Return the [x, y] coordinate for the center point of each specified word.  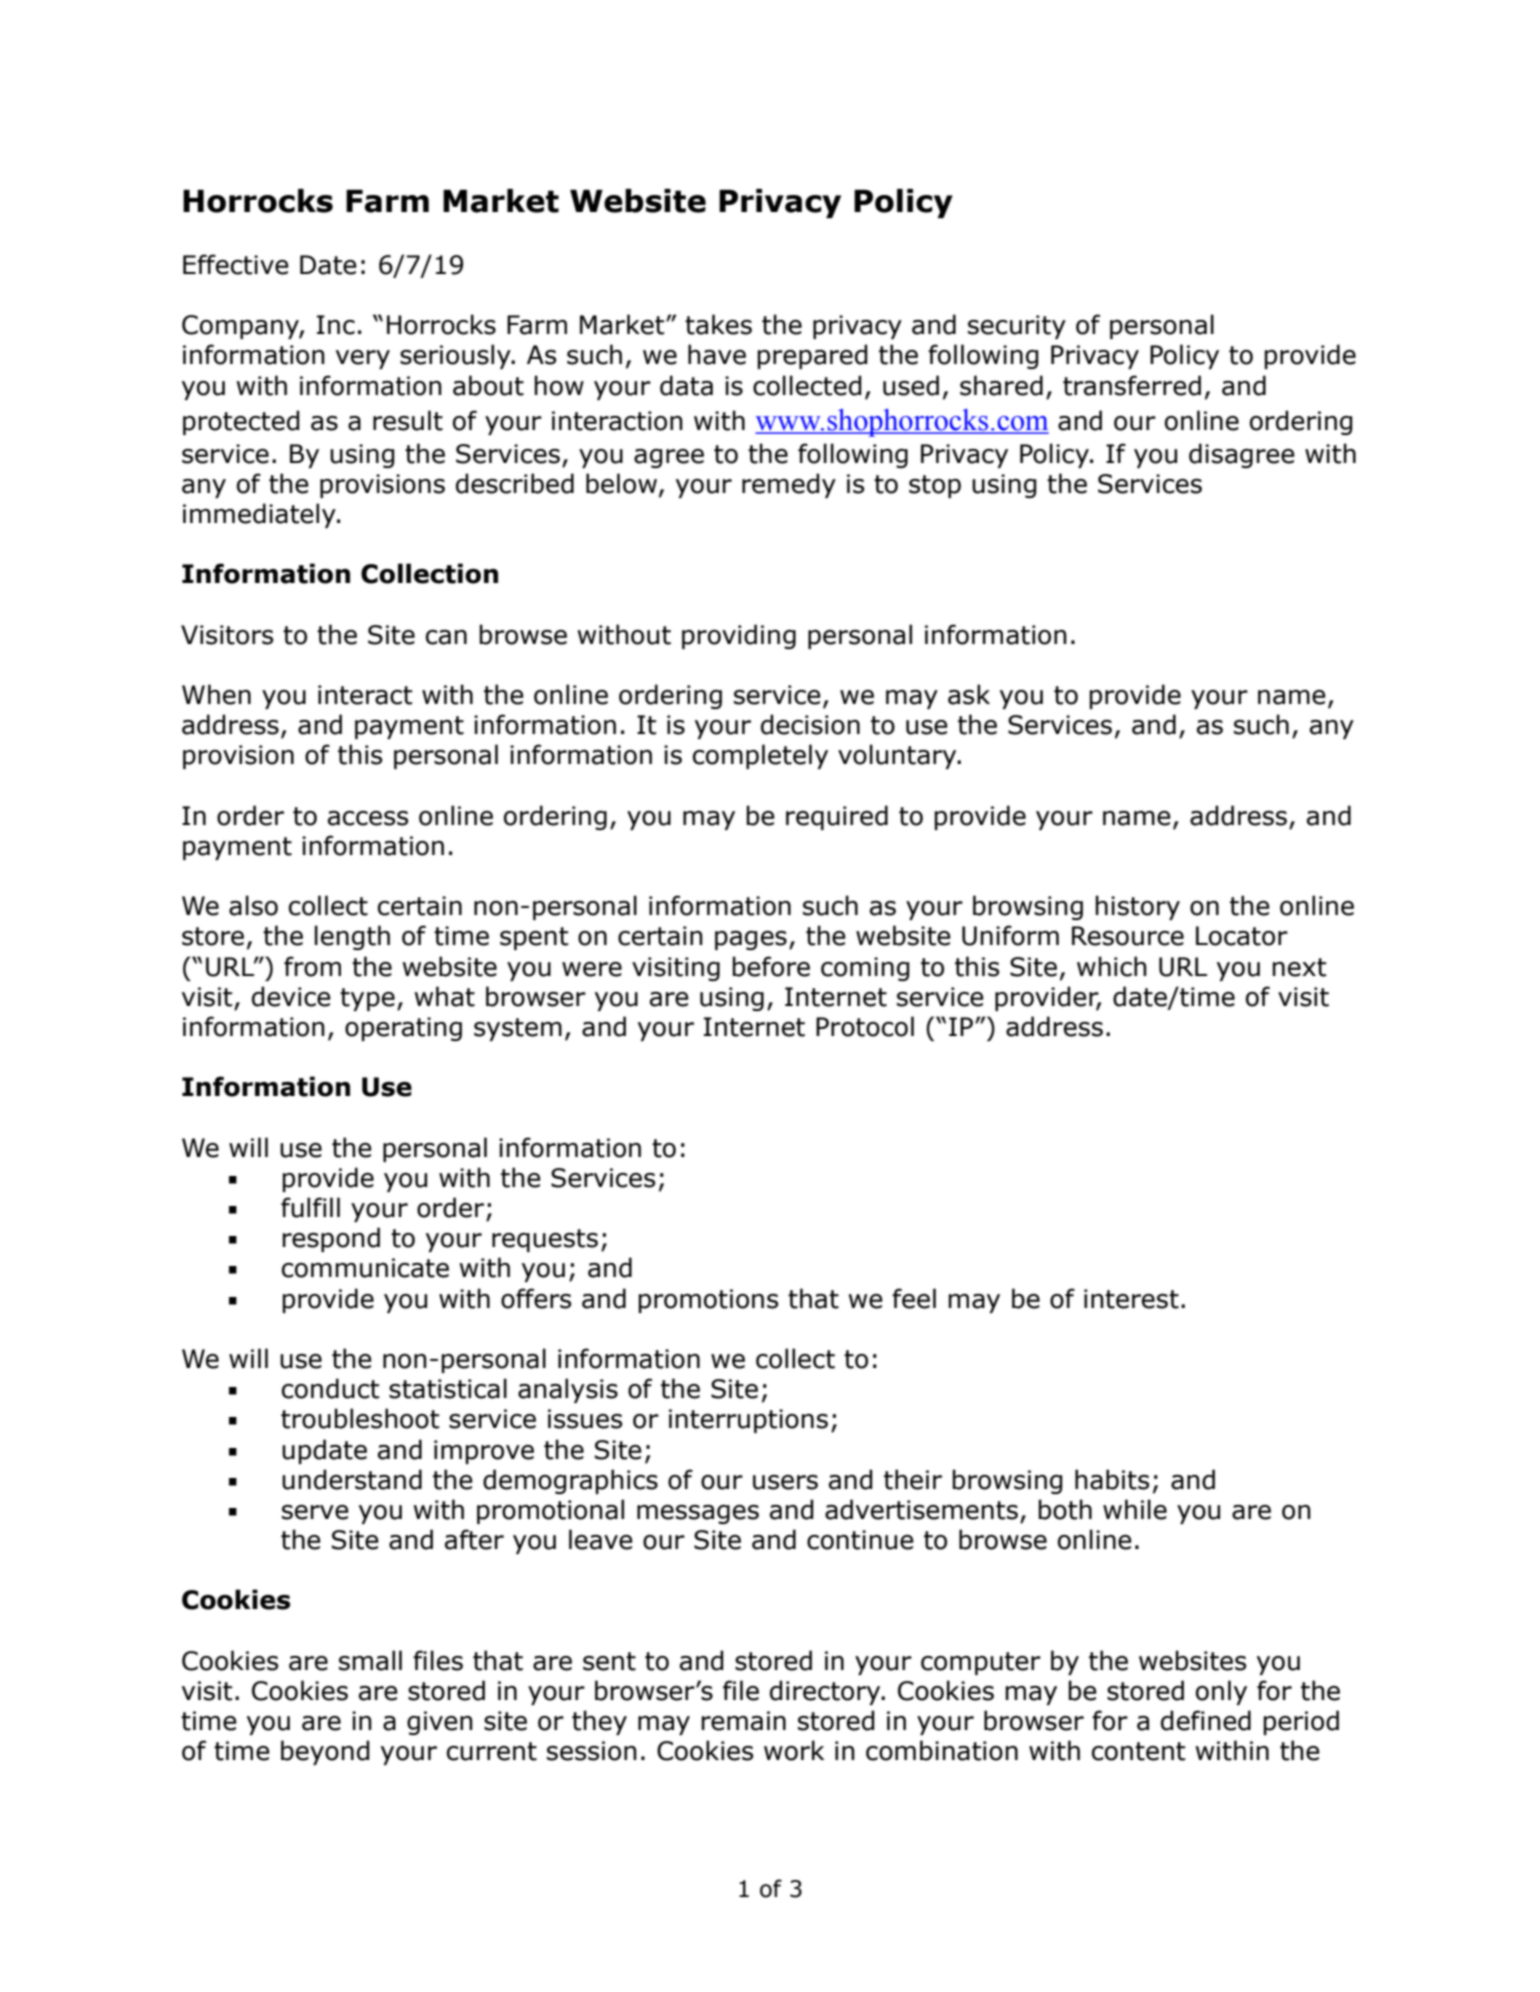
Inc [336, 325]
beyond [325, 1752]
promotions [708, 1301]
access [368, 818]
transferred [1132, 385]
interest [1131, 1299]
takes [718, 324]
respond [331, 1239]
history [1137, 907]
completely [760, 756]
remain [743, 1721]
